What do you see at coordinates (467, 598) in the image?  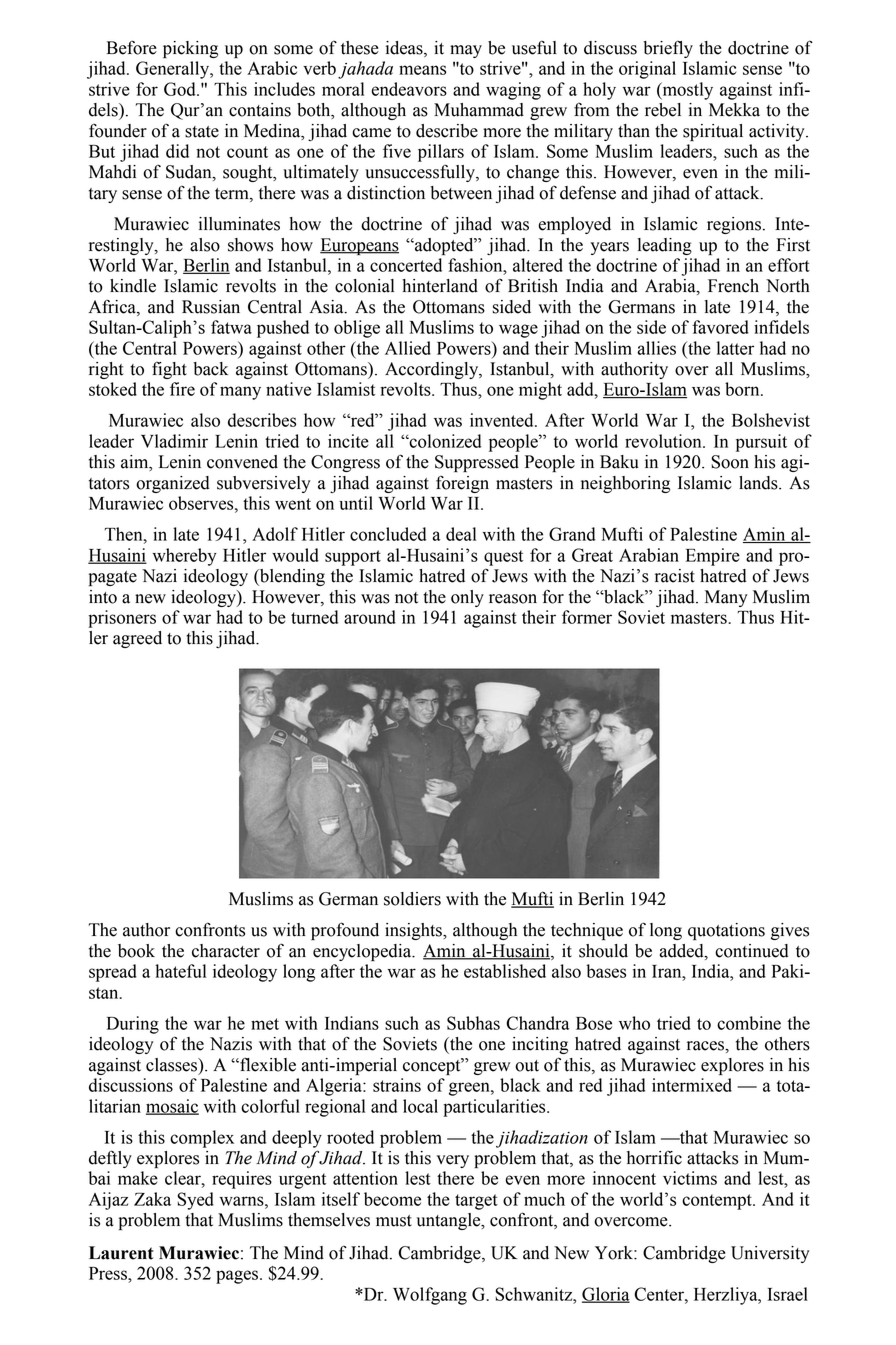 I see `only` at bounding box center [467, 598].
